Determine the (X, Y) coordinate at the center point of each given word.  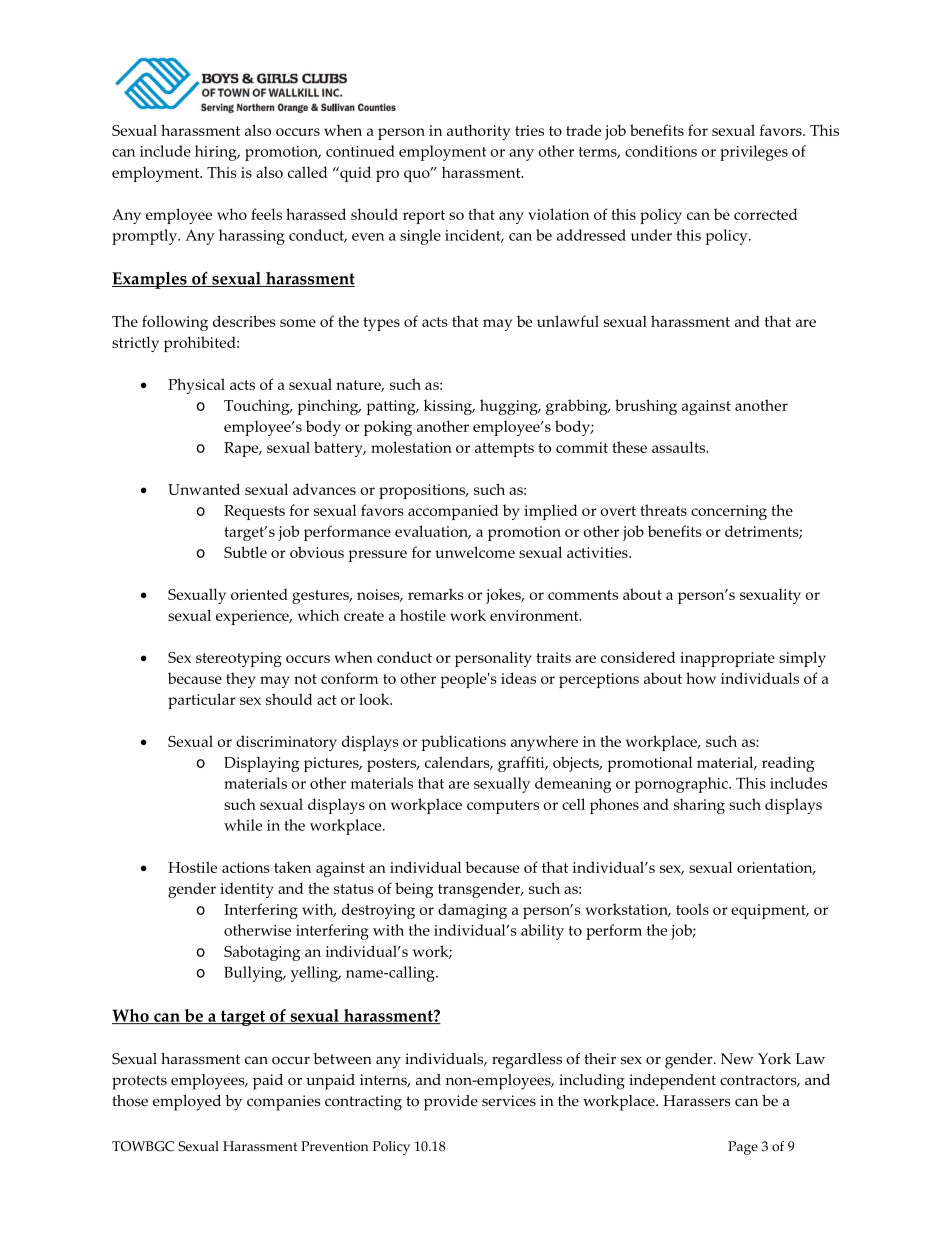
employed (187, 1103)
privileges (754, 153)
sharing (699, 806)
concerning (729, 512)
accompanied (453, 512)
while (243, 825)
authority (478, 132)
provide (451, 1103)
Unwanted (204, 489)
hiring (217, 153)
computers (503, 807)
